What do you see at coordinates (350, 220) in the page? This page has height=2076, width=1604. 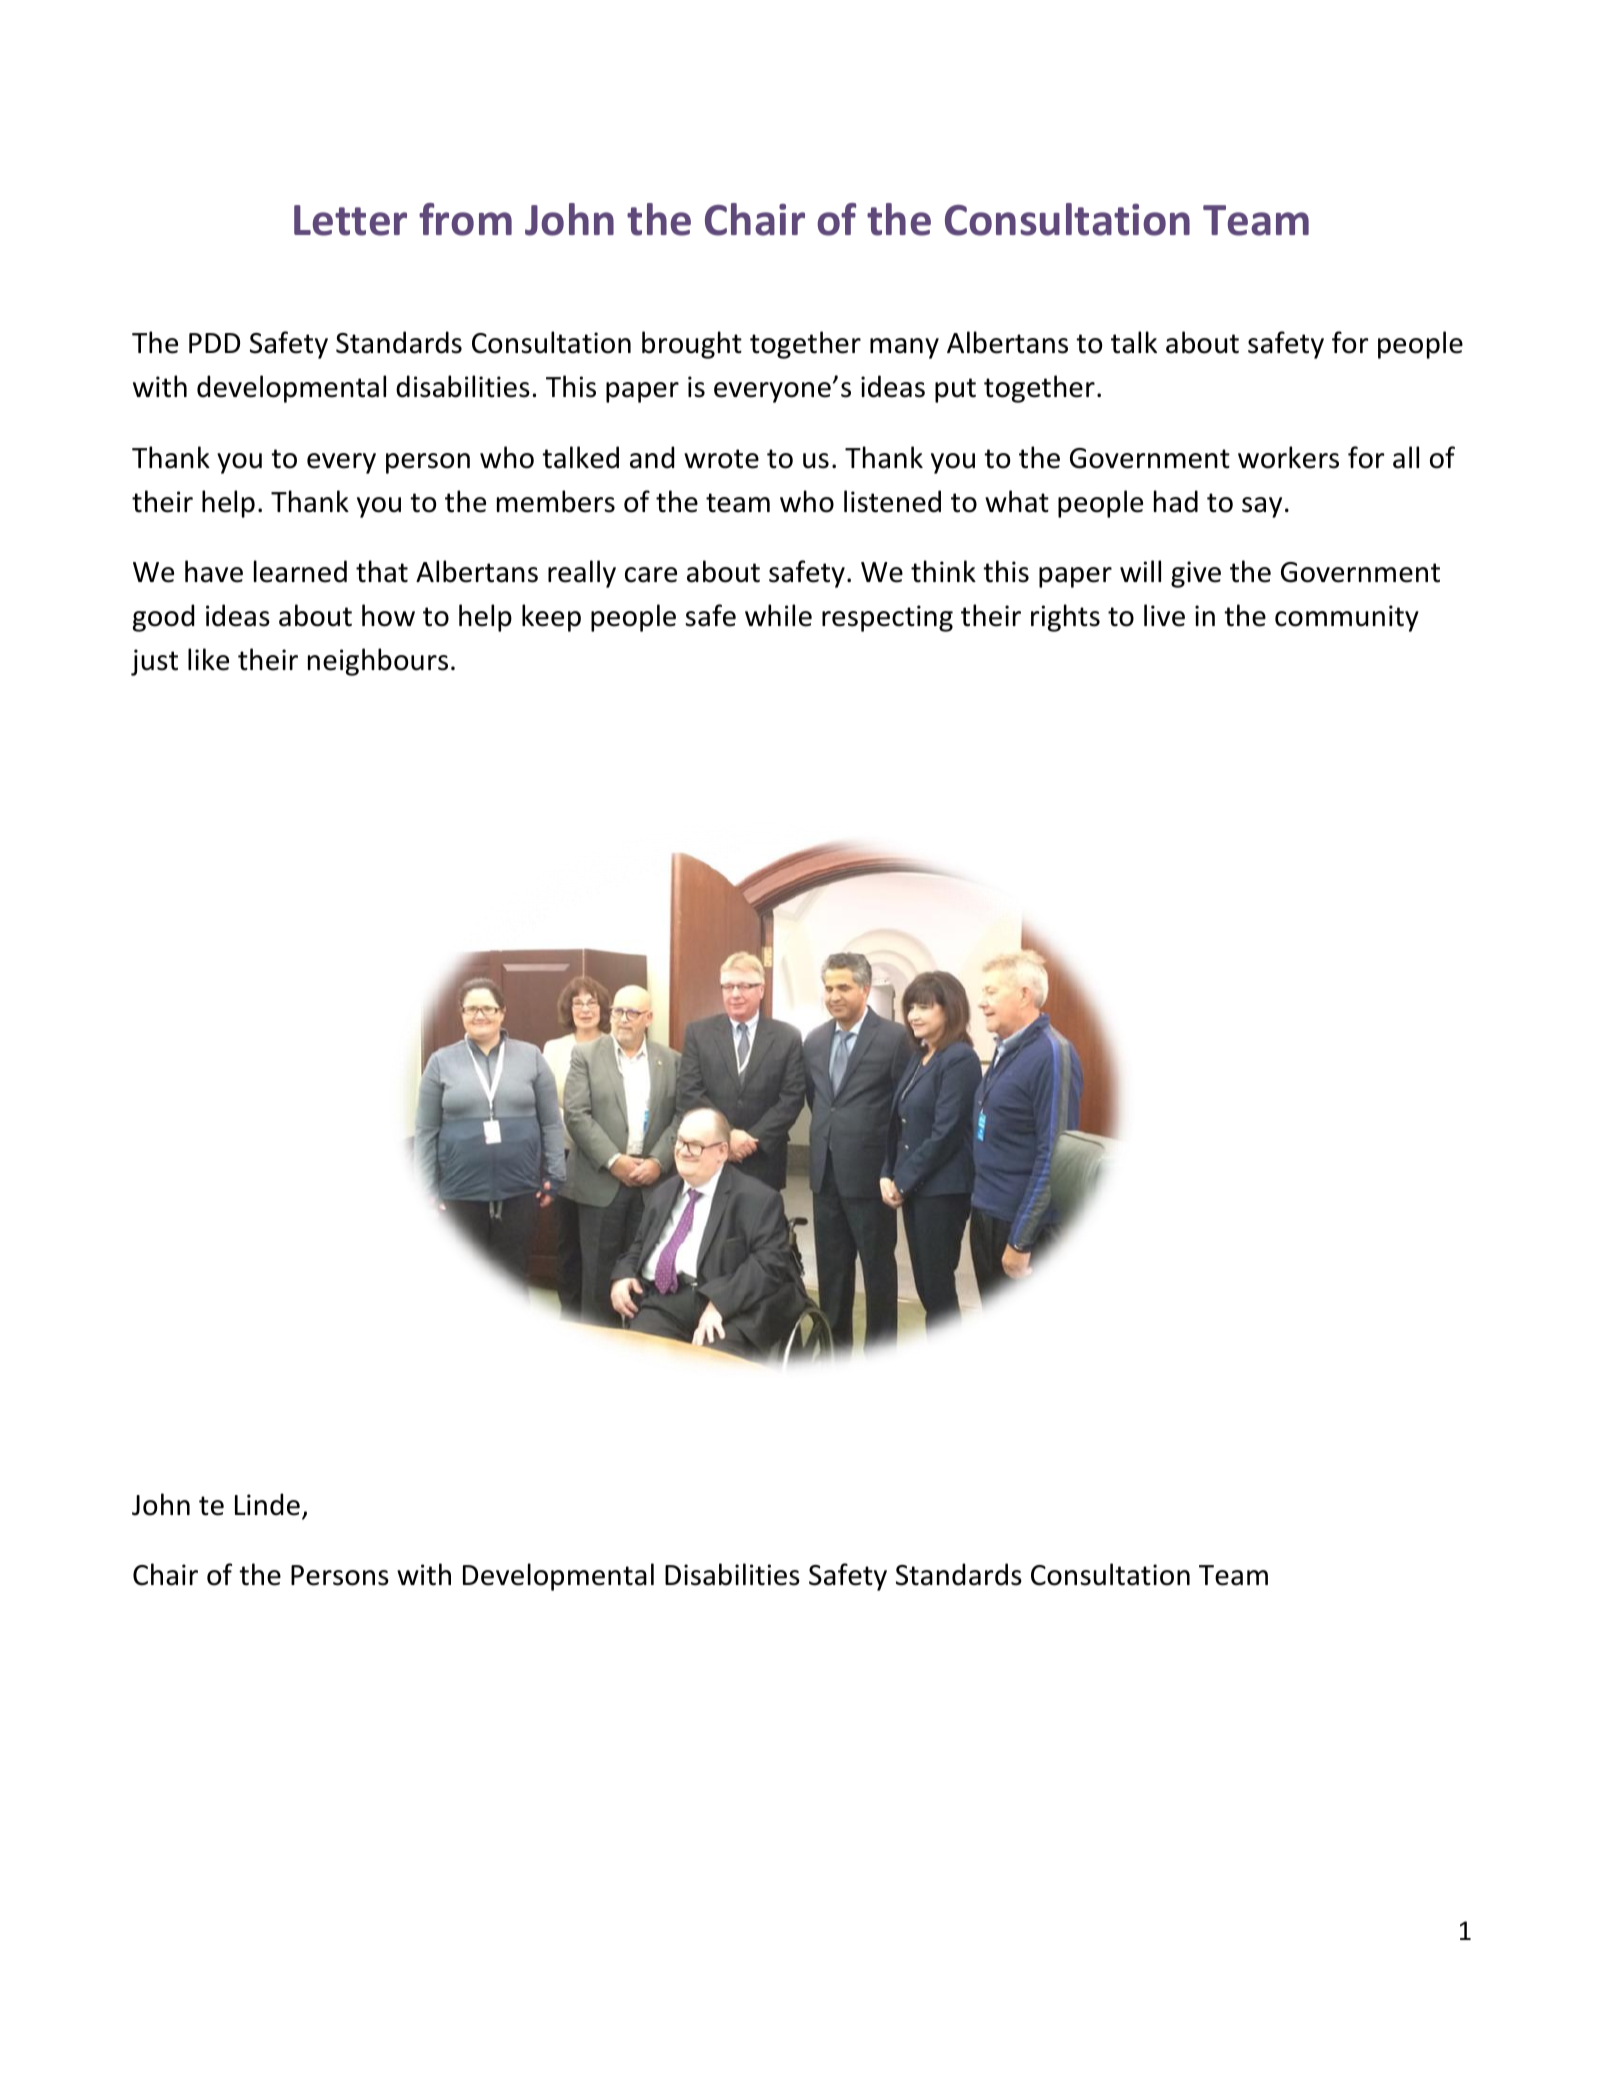 I see `Letter` at bounding box center [350, 220].
